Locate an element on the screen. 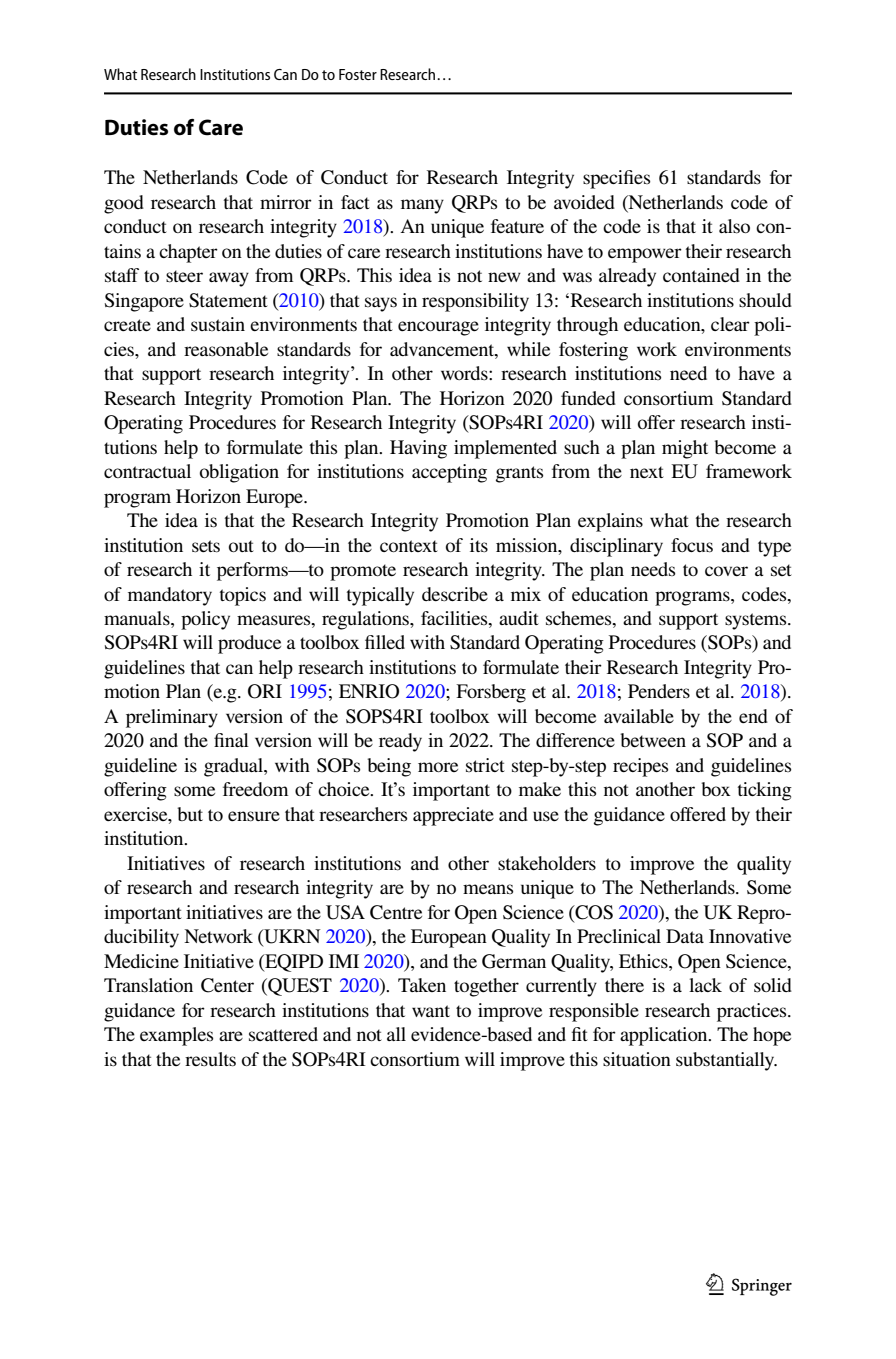 This screenshot has height=1359, width=896. Data is located at coordinates (685, 936).
